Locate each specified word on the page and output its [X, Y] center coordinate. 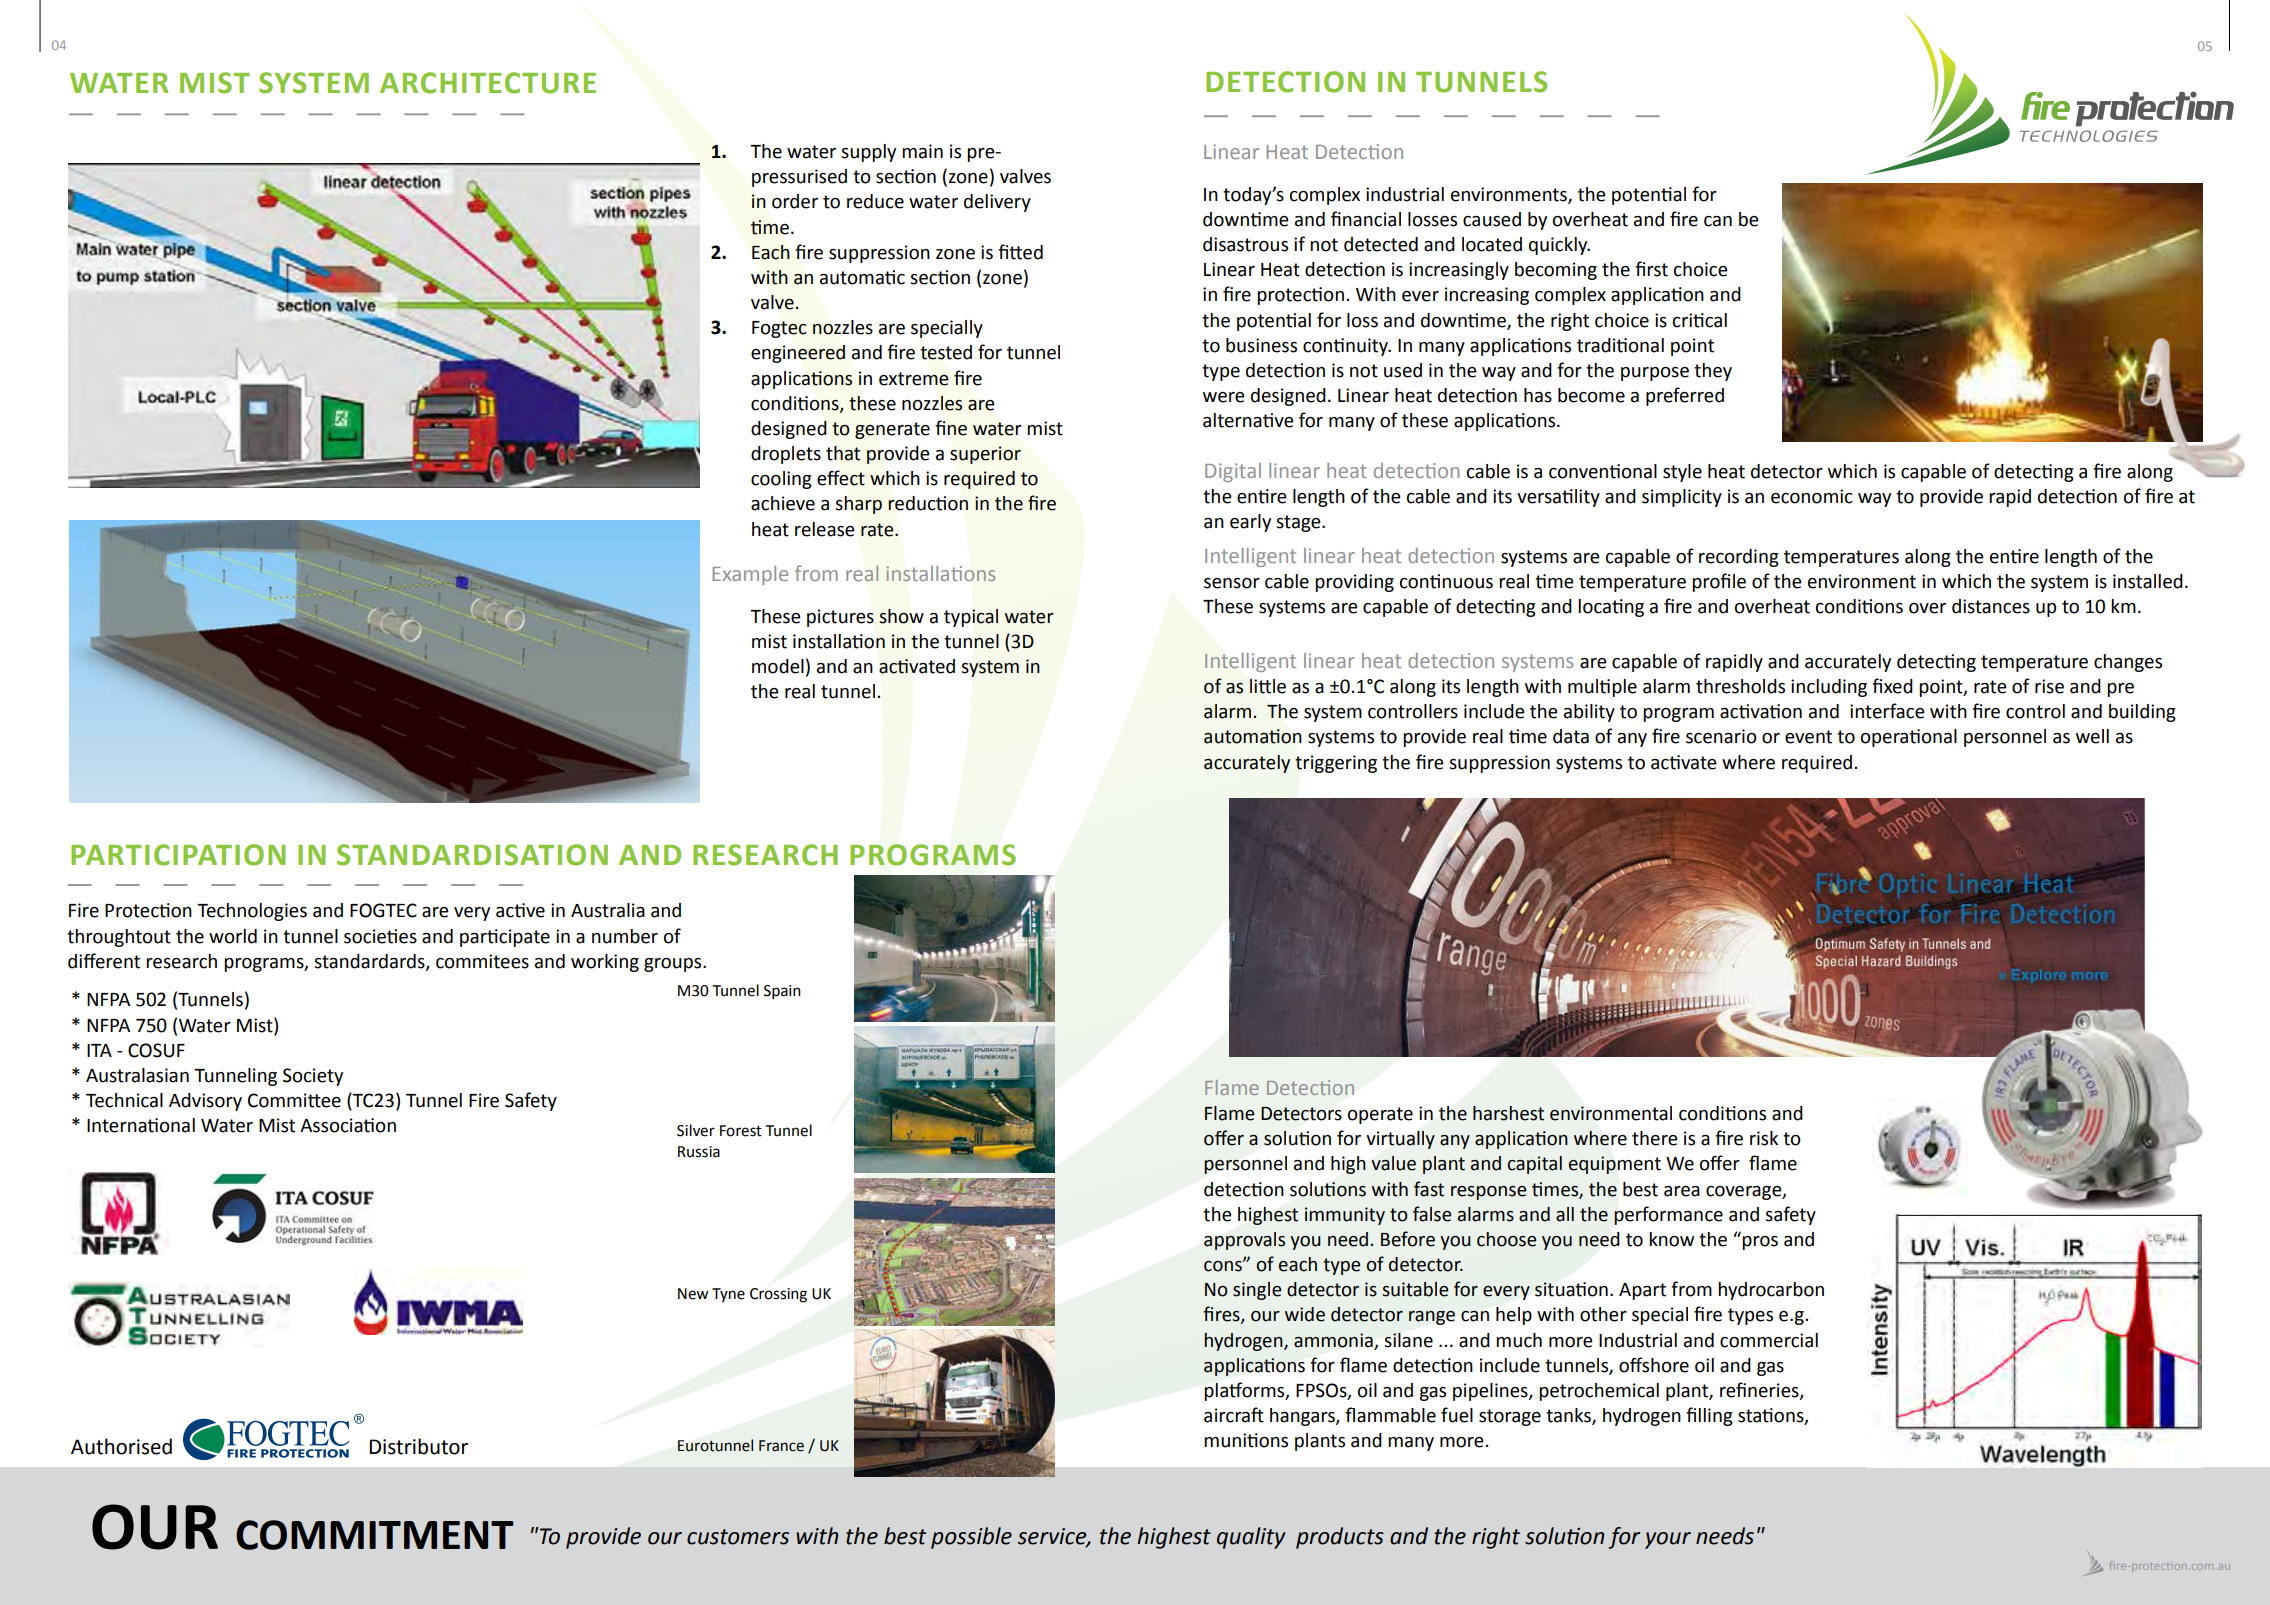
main [922, 151]
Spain [782, 992]
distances [1991, 606]
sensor [1232, 583]
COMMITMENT [375, 1535]
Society [313, 1077]
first [1651, 269]
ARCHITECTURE [488, 83]
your [1668, 1540]
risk [1764, 1138]
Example [750, 575]
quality [1251, 1538]
